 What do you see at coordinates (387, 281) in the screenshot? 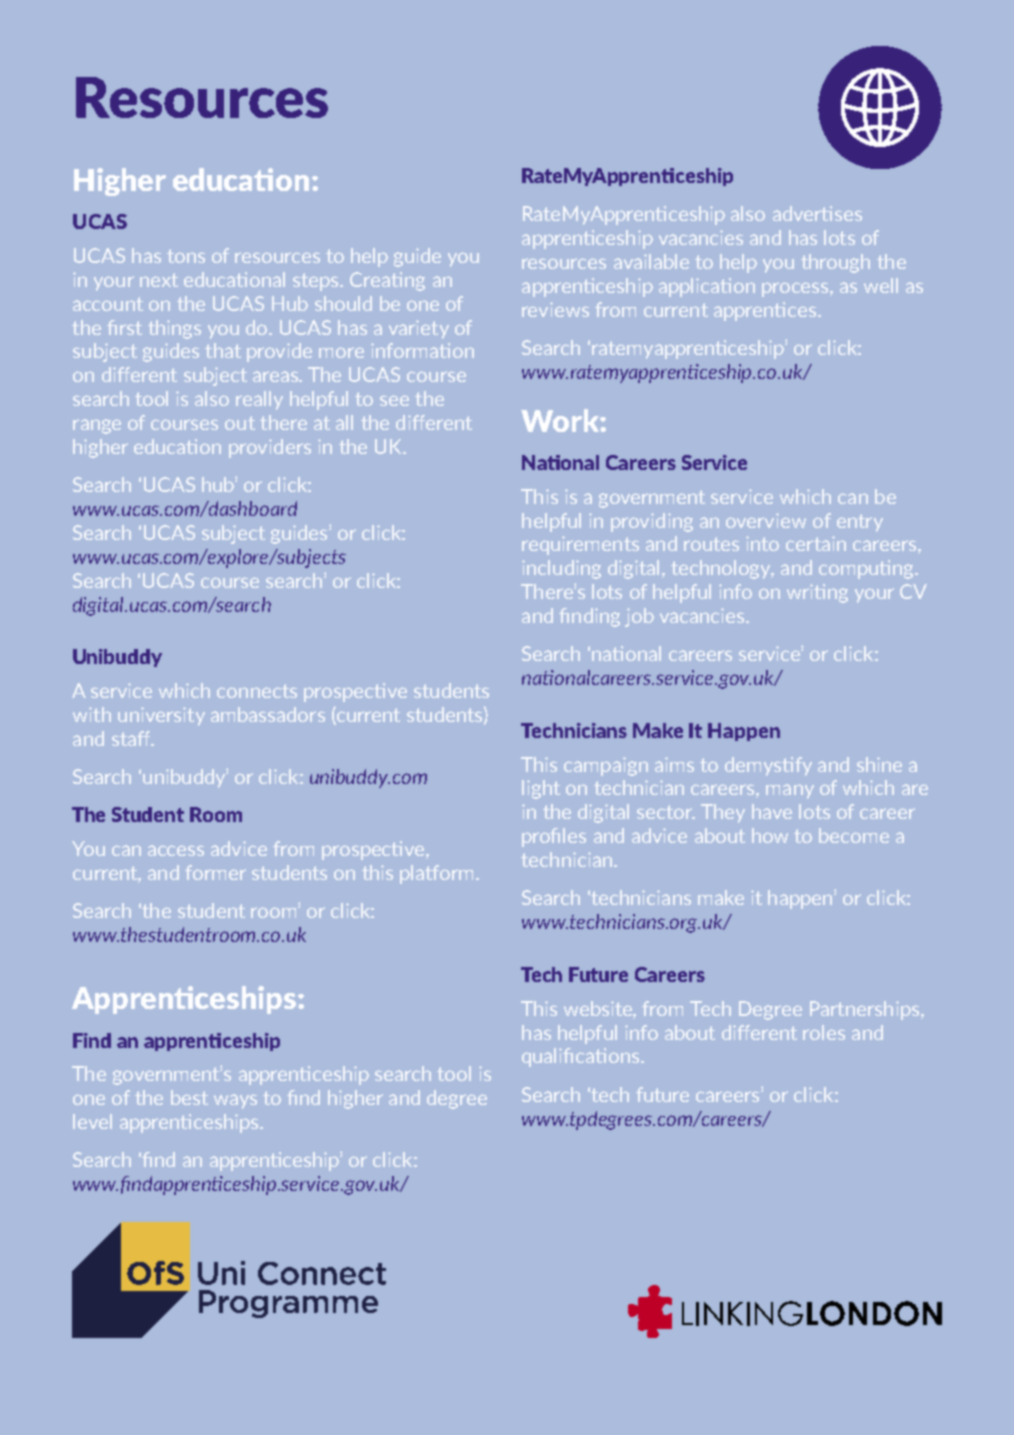
I see `Creating` at bounding box center [387, 281].
